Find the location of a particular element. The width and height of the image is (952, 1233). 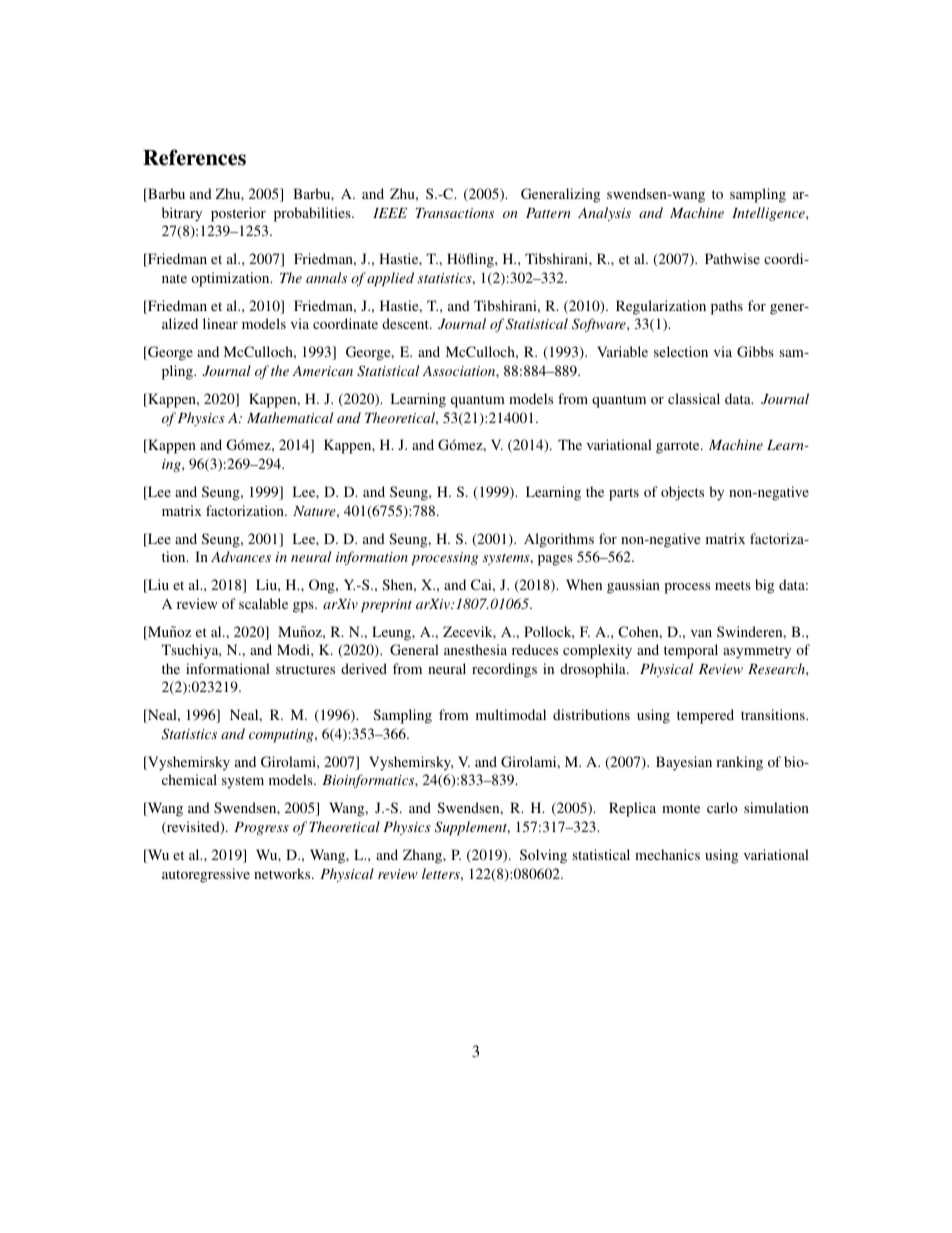

Mathematical is located at coordinates (290, 417).
